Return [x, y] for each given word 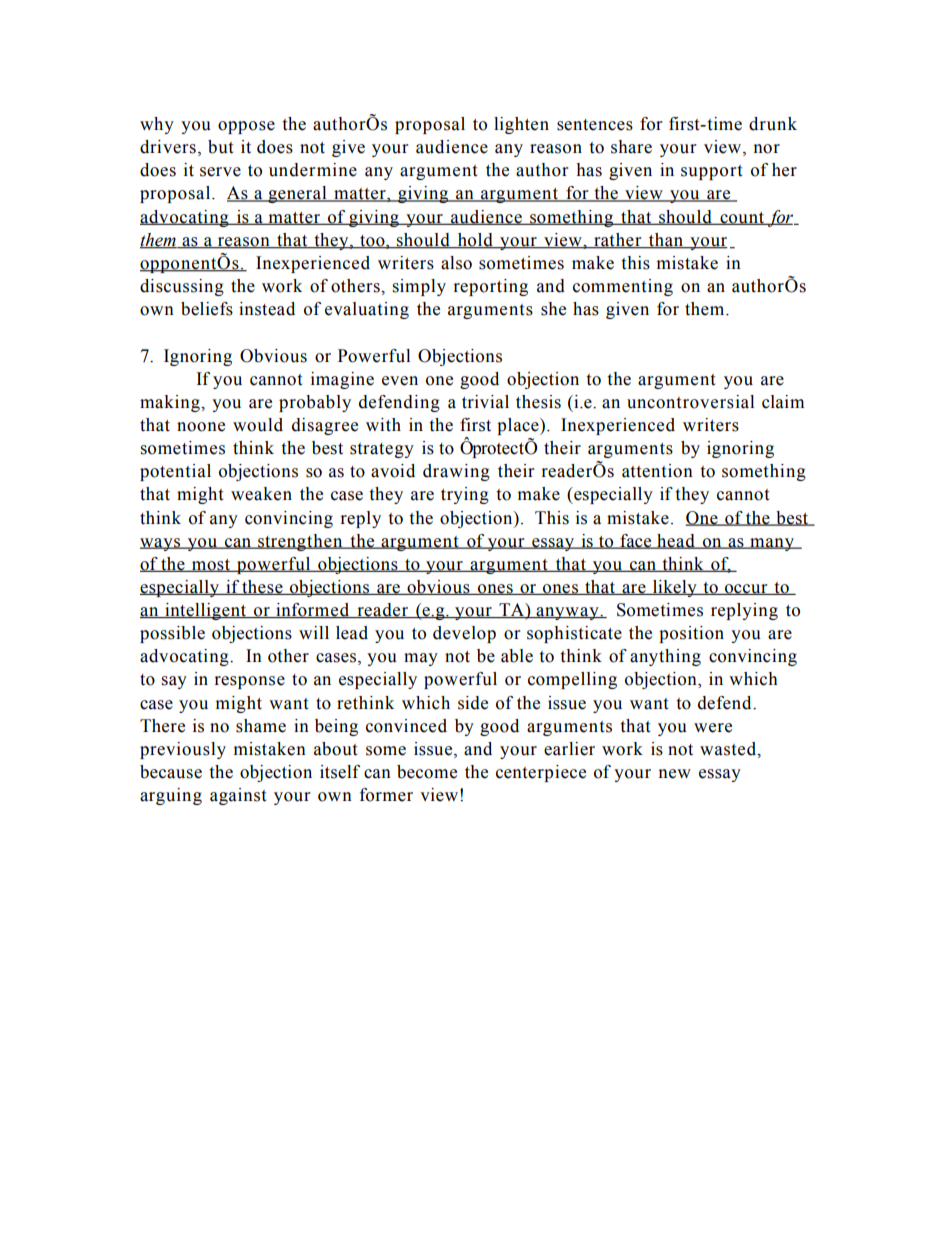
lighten [521, 125]
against [238, 796]
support [711, 172]
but [220, 147]
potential [175, 472]
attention [657, 471]
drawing [456, 472]
